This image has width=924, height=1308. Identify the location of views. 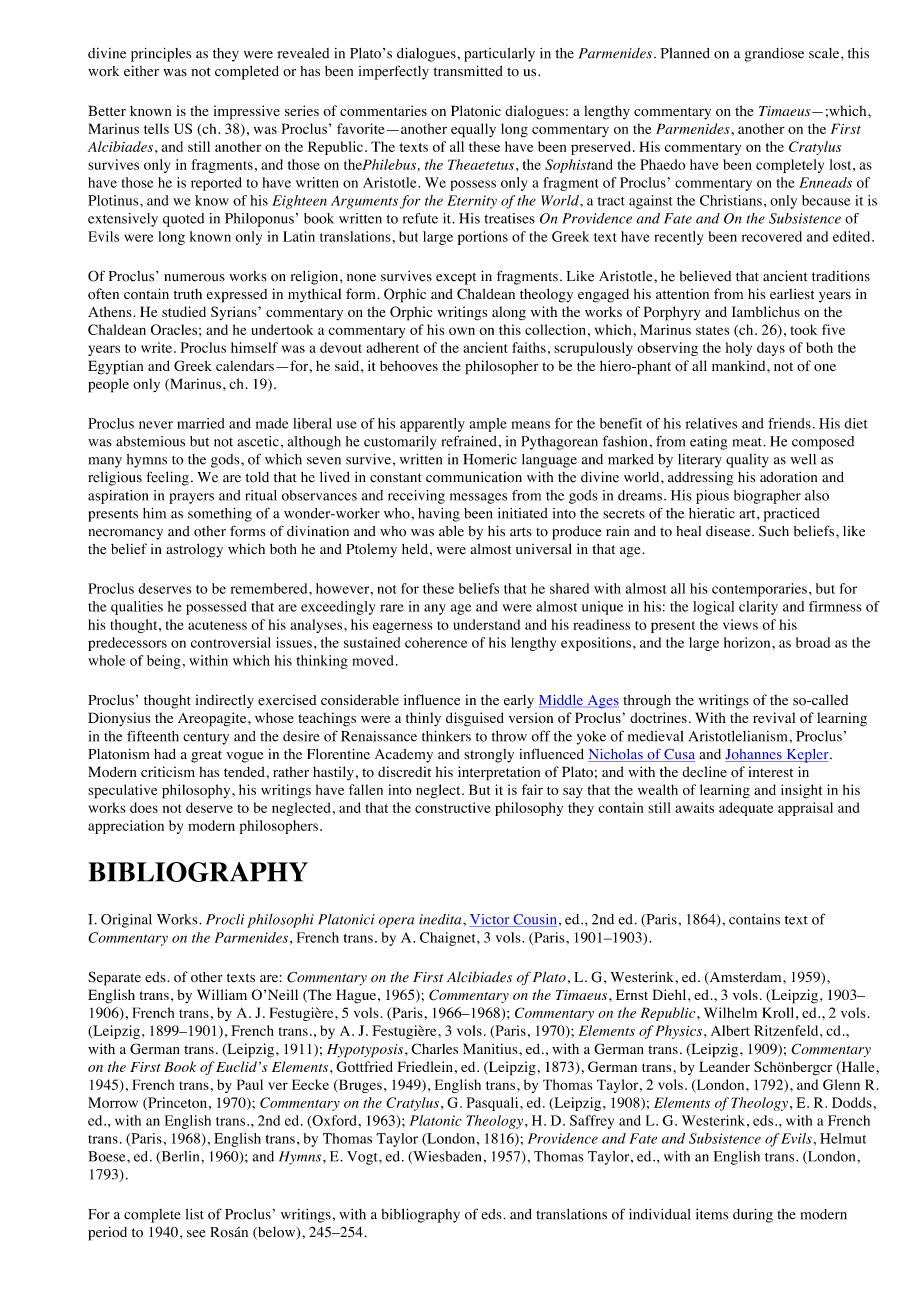
(740, 624).
